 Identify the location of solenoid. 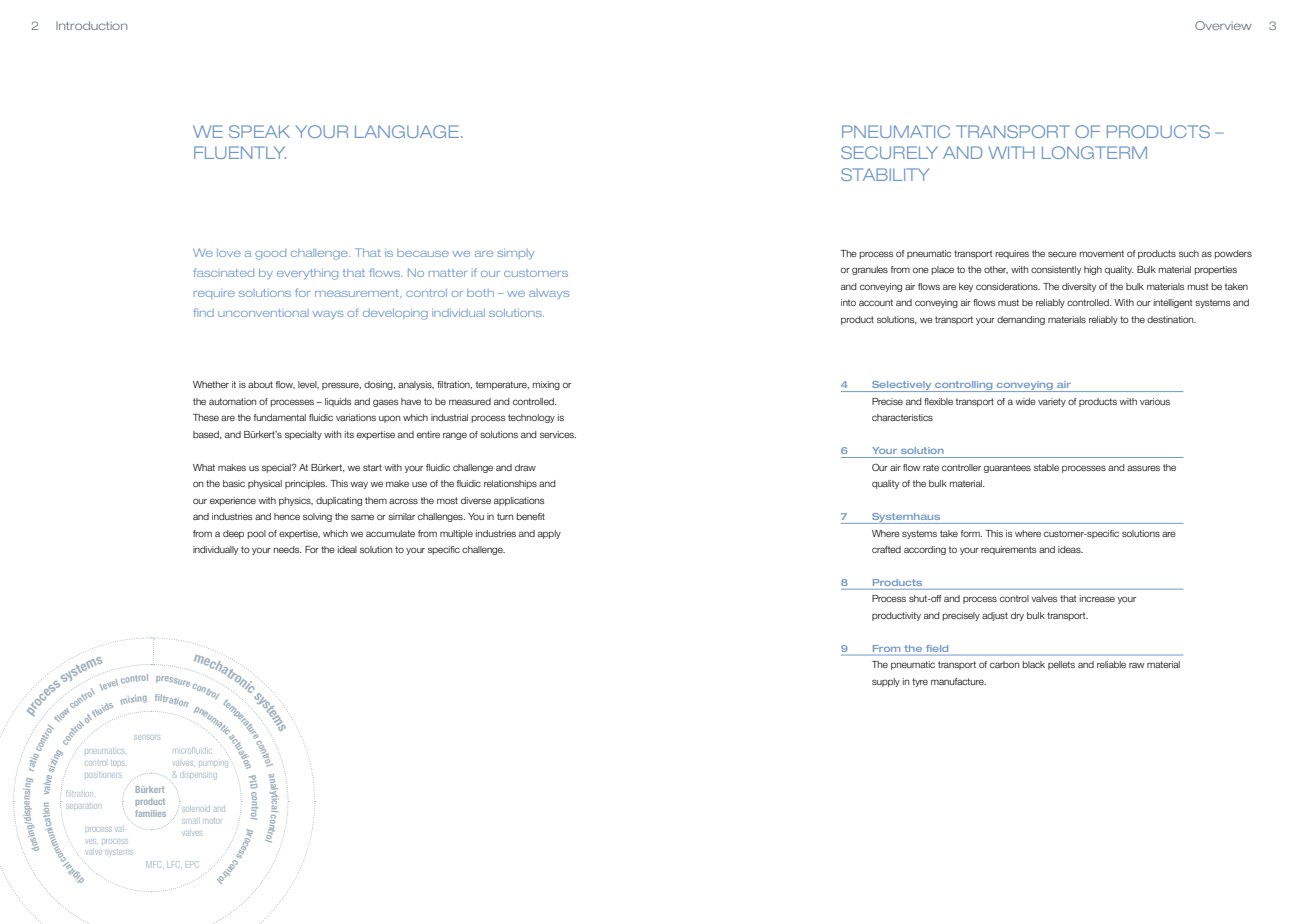
(196, 809).
